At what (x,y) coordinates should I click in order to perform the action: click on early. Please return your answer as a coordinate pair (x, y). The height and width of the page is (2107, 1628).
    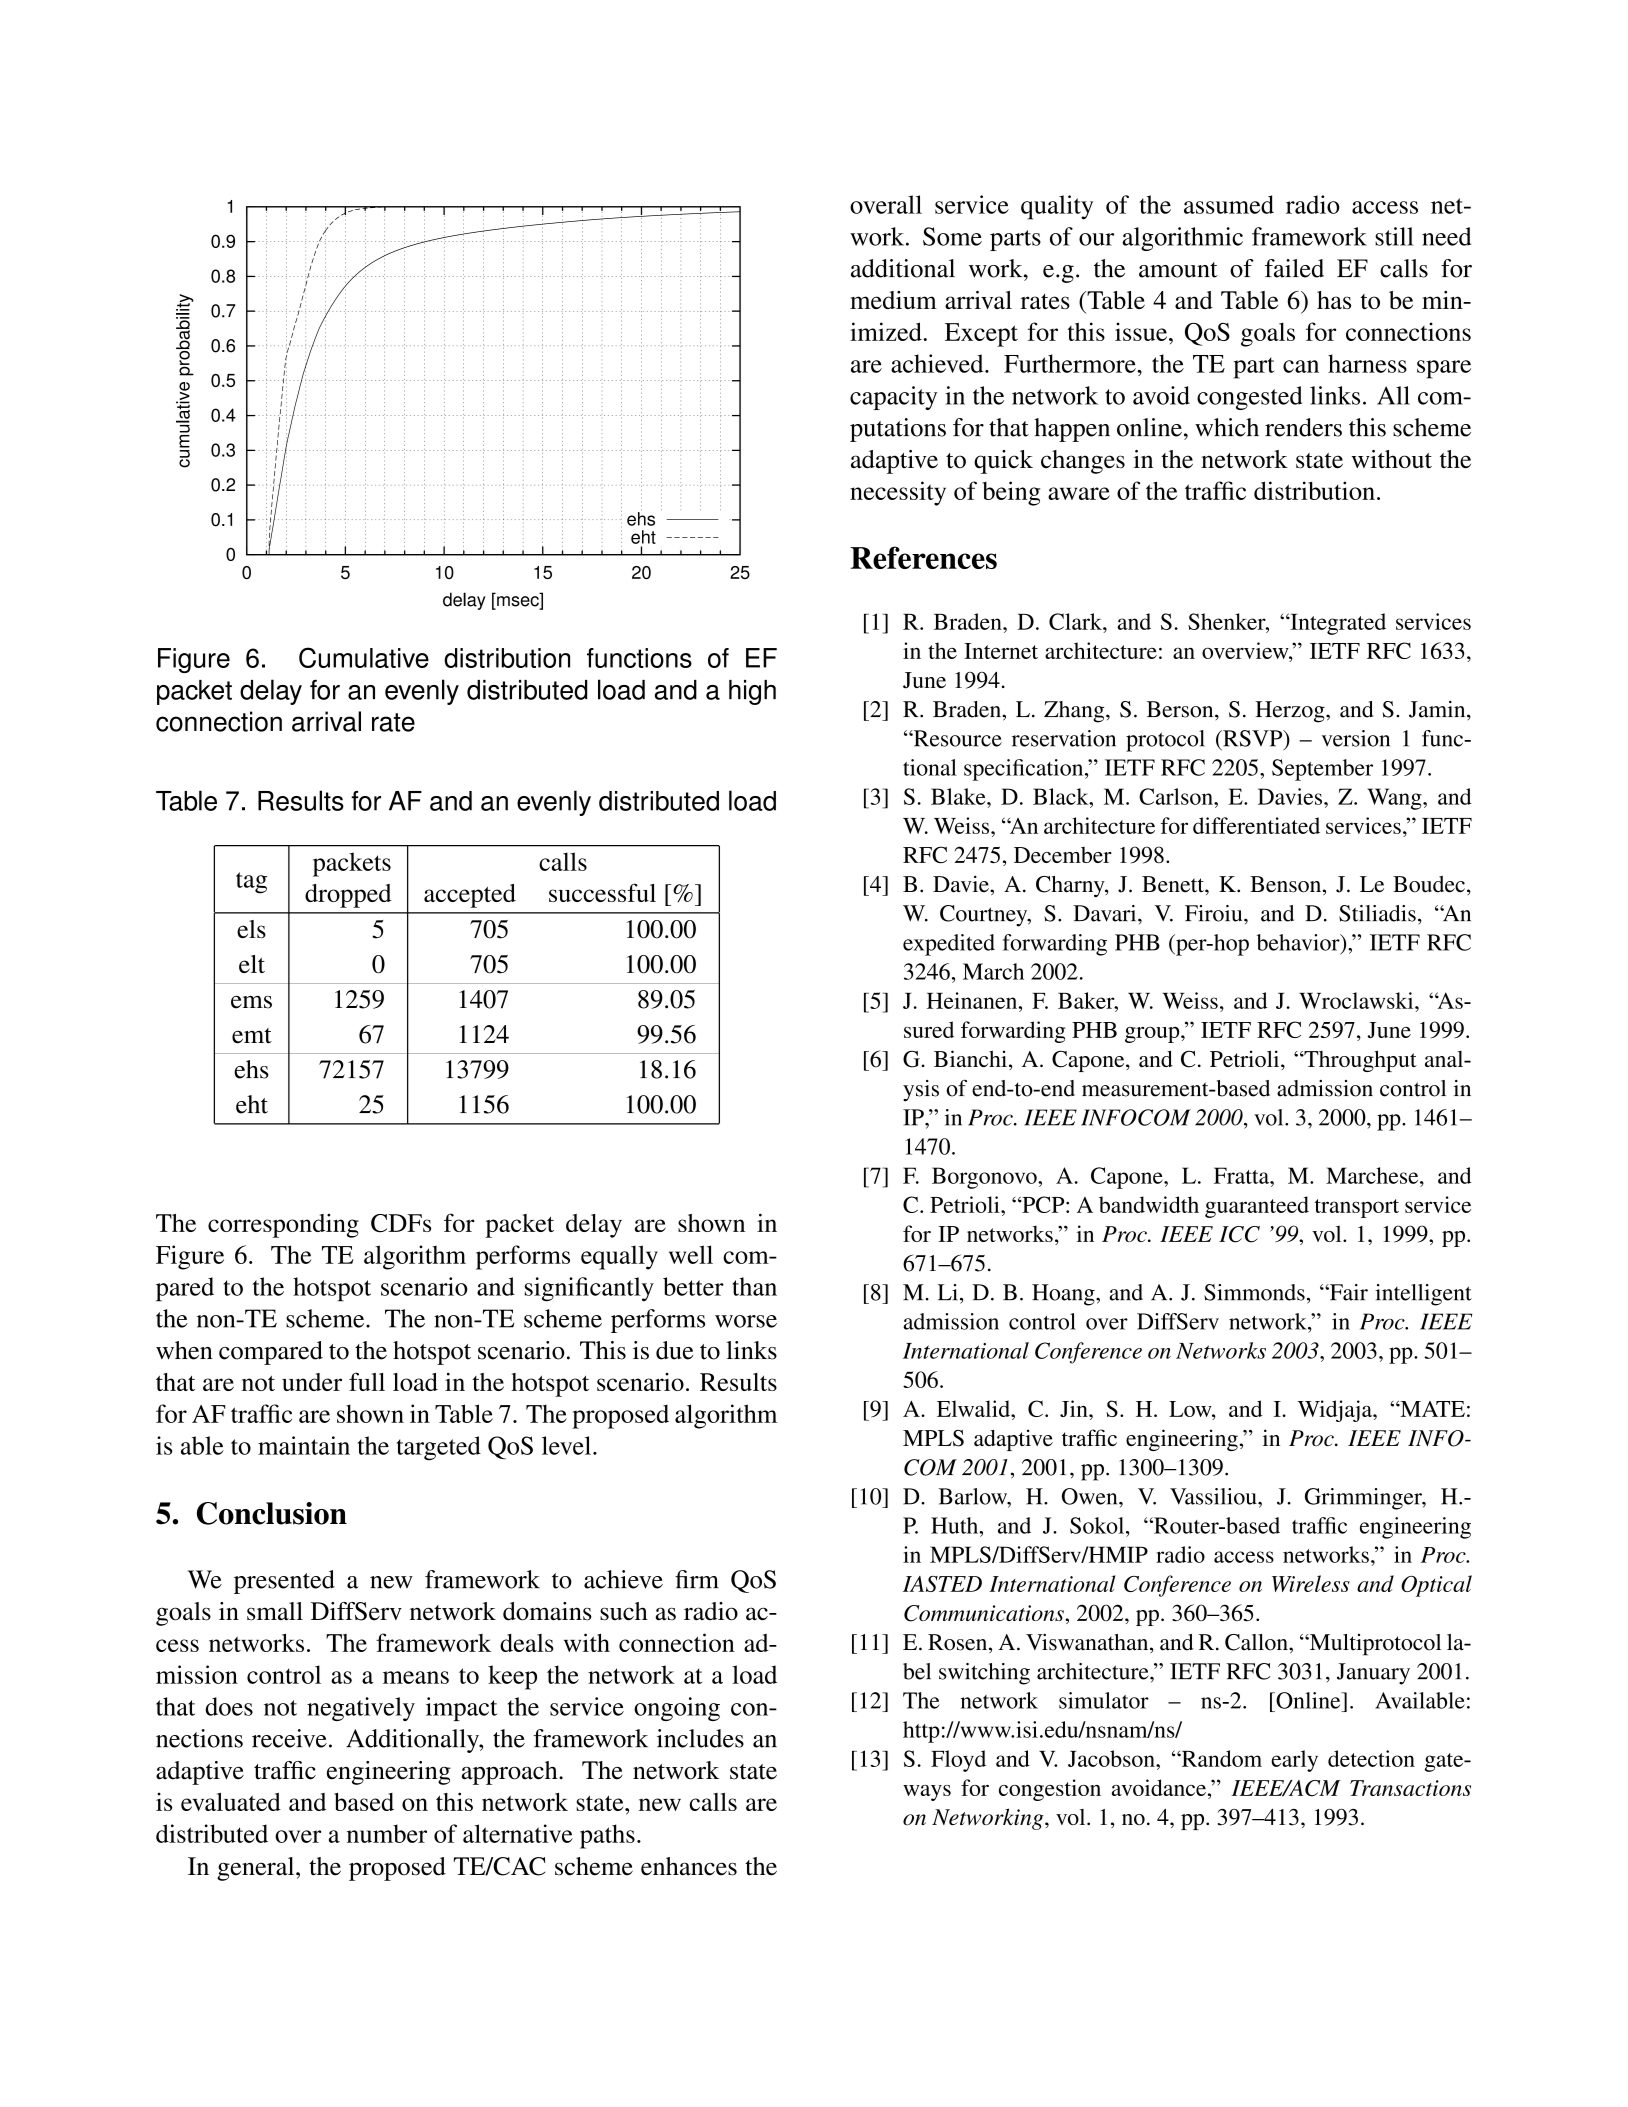
    Looking at the image, I should click on (1294, 1761).
